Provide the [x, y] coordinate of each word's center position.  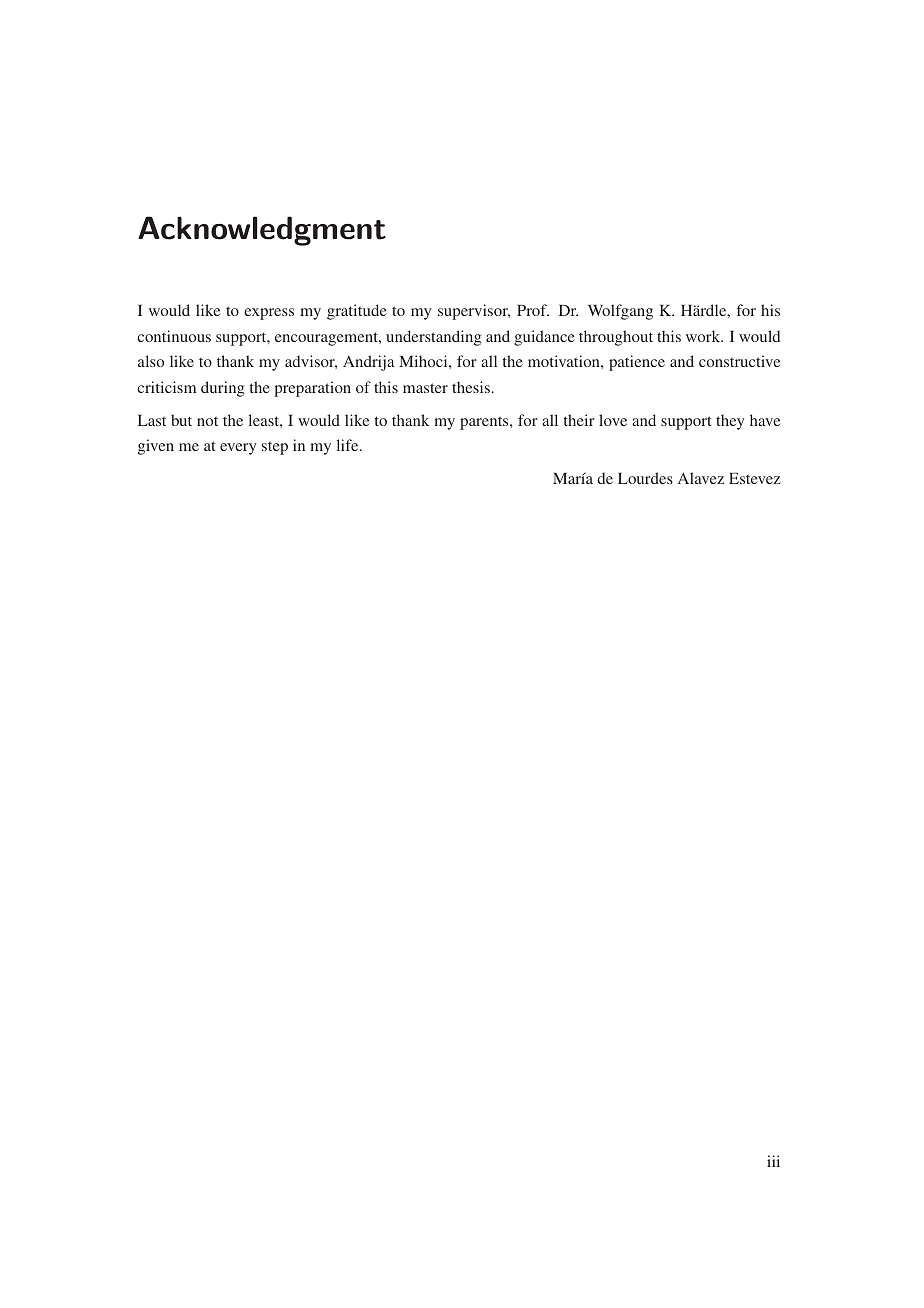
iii [773, 1161]
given [156, 447]
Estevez [755, 478]
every [238, 449]
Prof [533, 310]
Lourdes [645, 478]
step [275, 448]
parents [485, 423]
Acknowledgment [262, 231]
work [704, 336]
